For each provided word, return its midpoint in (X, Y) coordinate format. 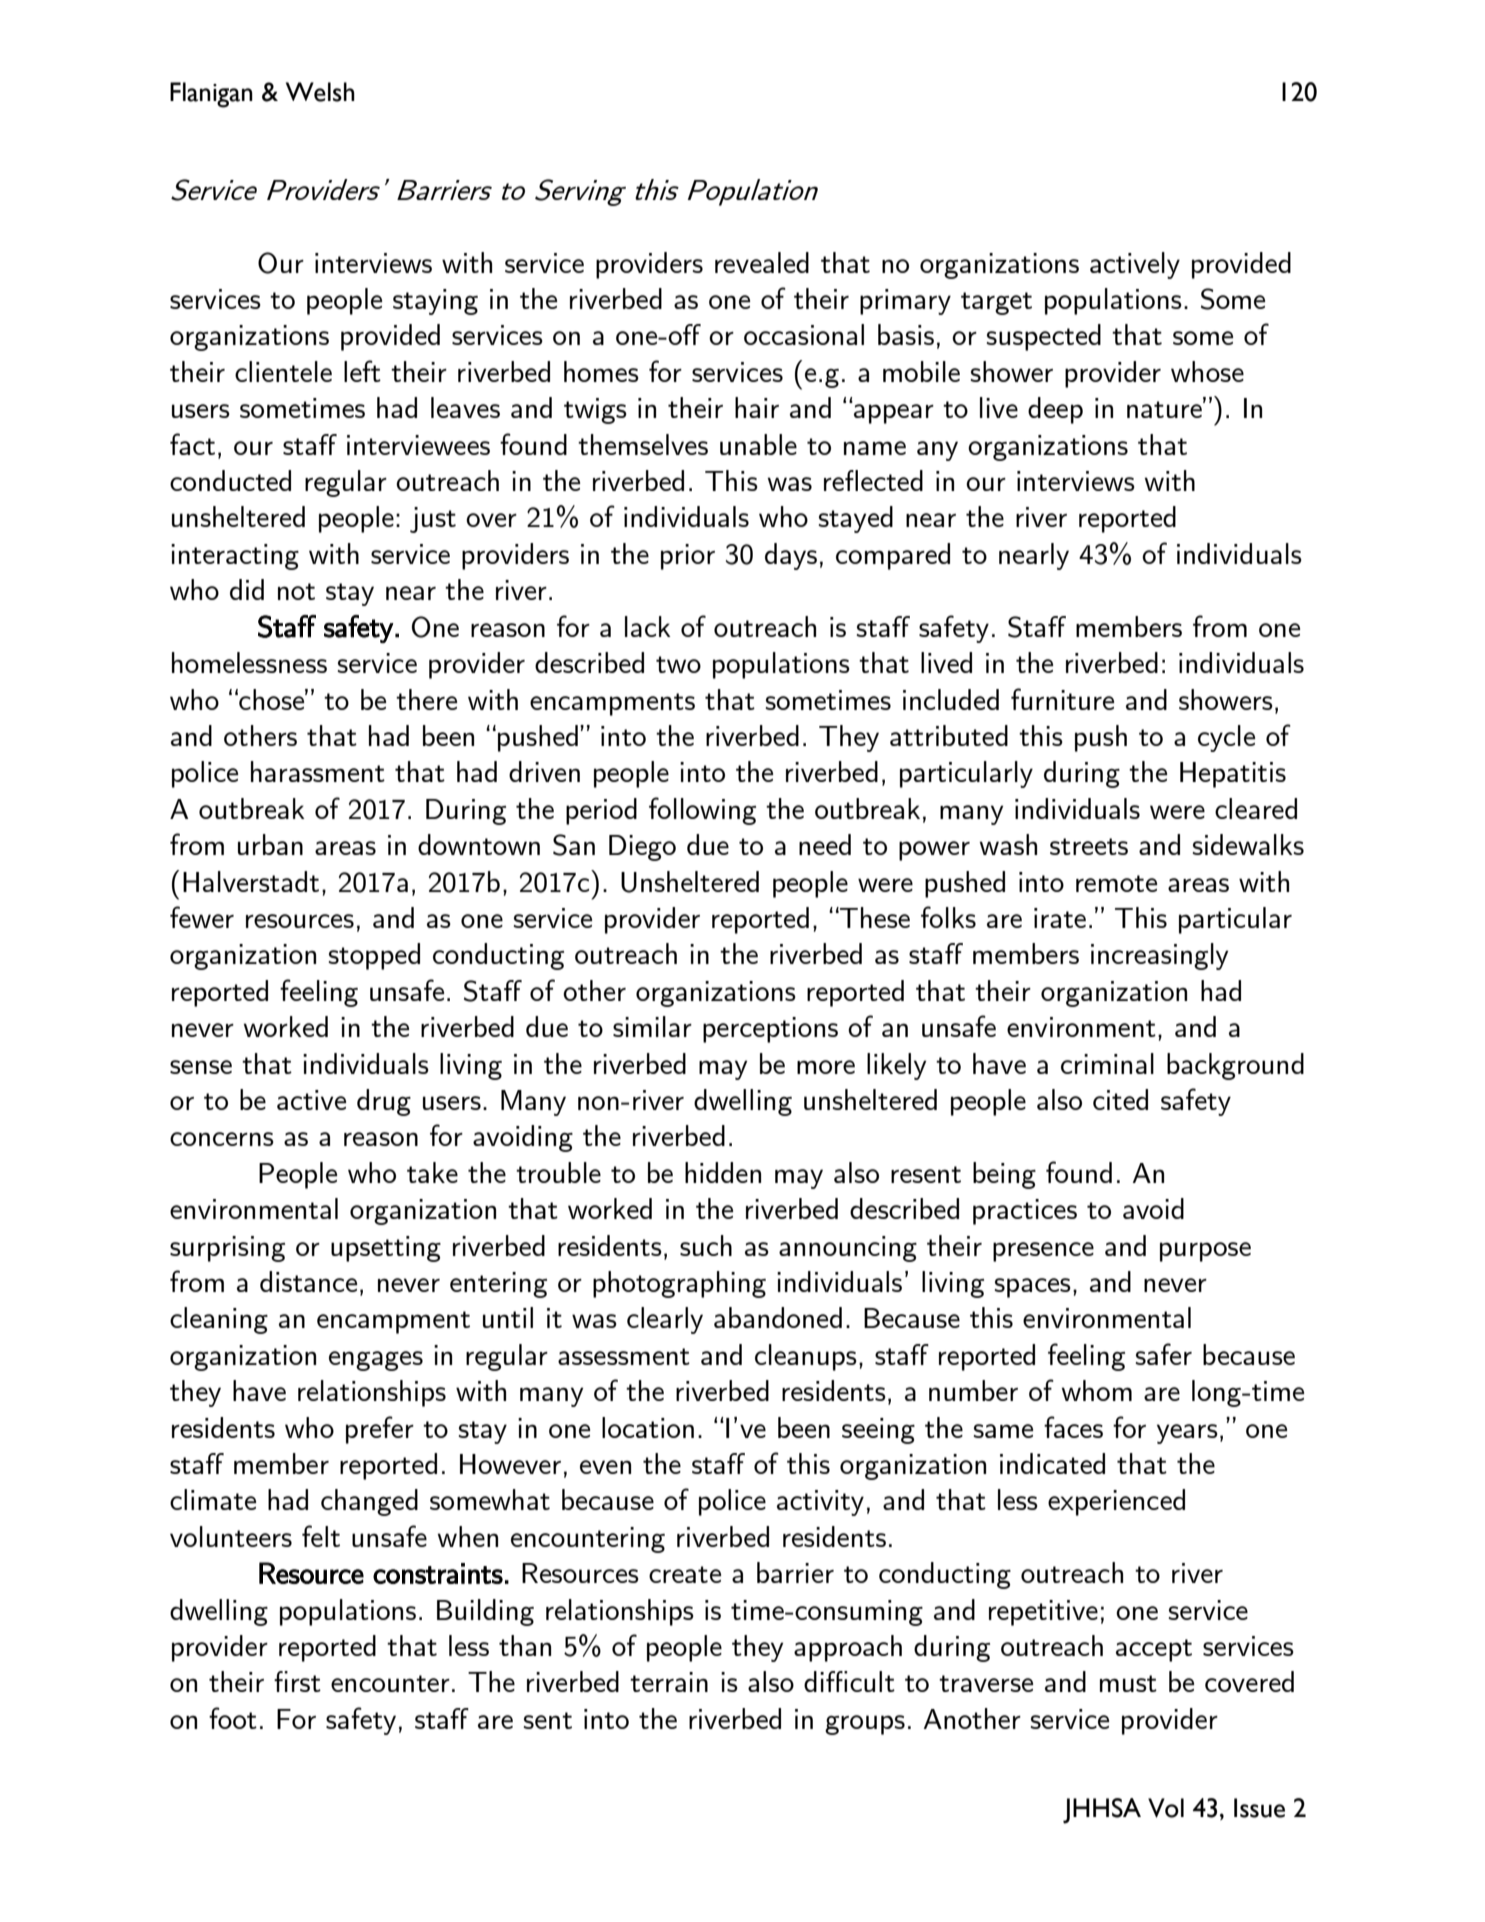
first (297, 1681)
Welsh (320, 92)
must (1128, 1683)
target (996, 303)
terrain (669, 1682)
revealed (762, 262)
